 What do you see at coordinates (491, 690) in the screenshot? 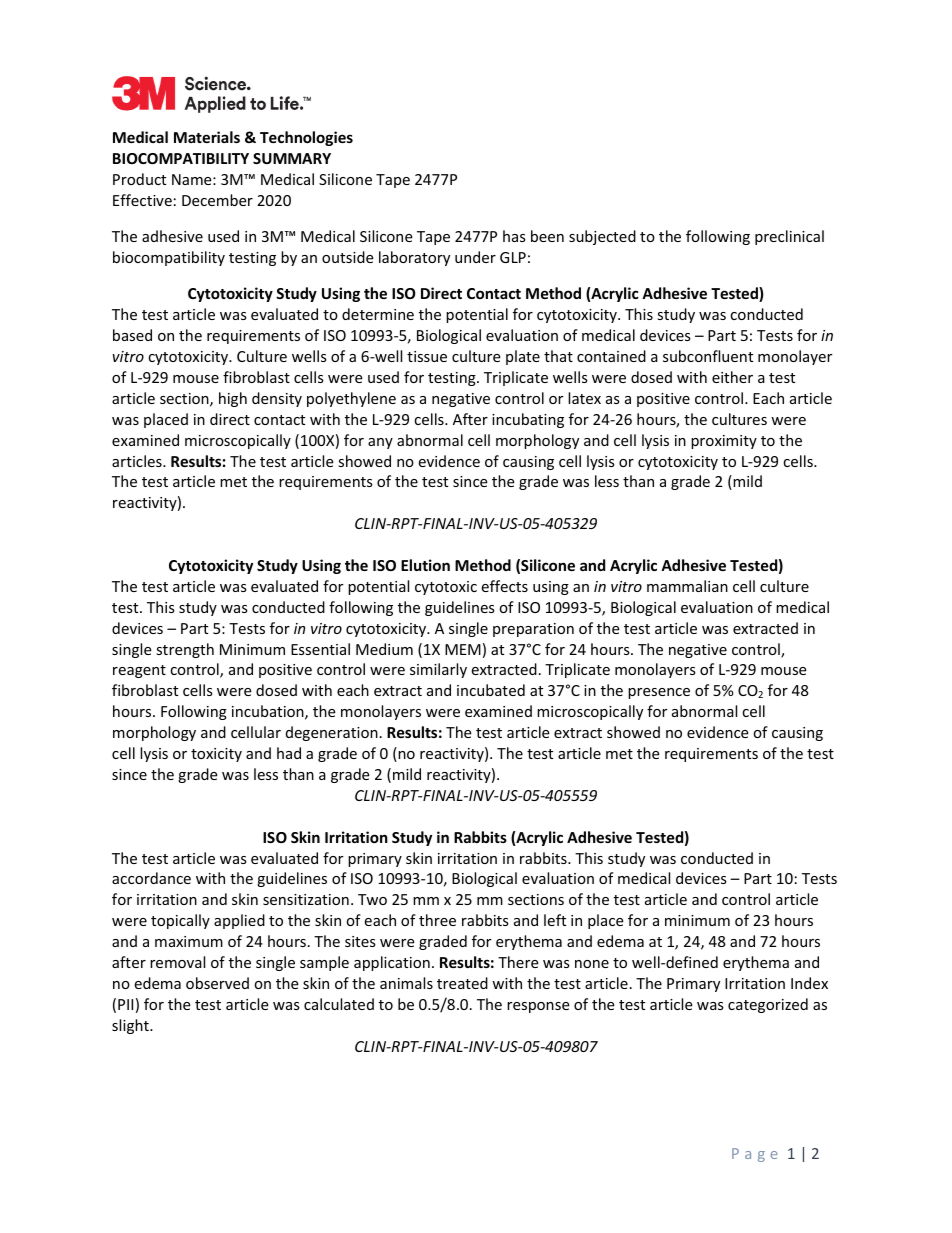
I see `incubated` at bounding box center [491, 690].
